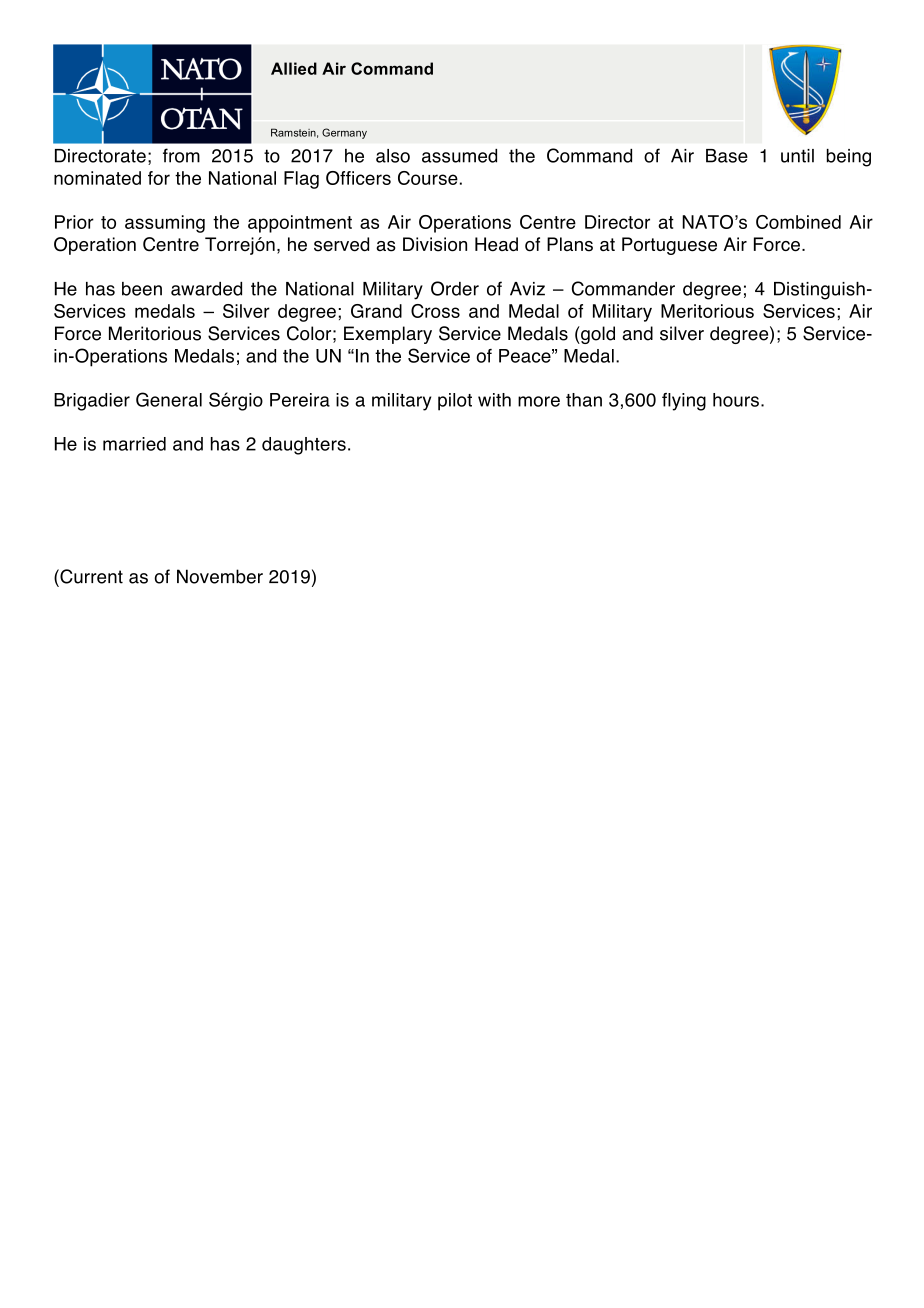  Describe the element at coordinates (165, 224) in the screenshot. I see `assuming` at that location.
